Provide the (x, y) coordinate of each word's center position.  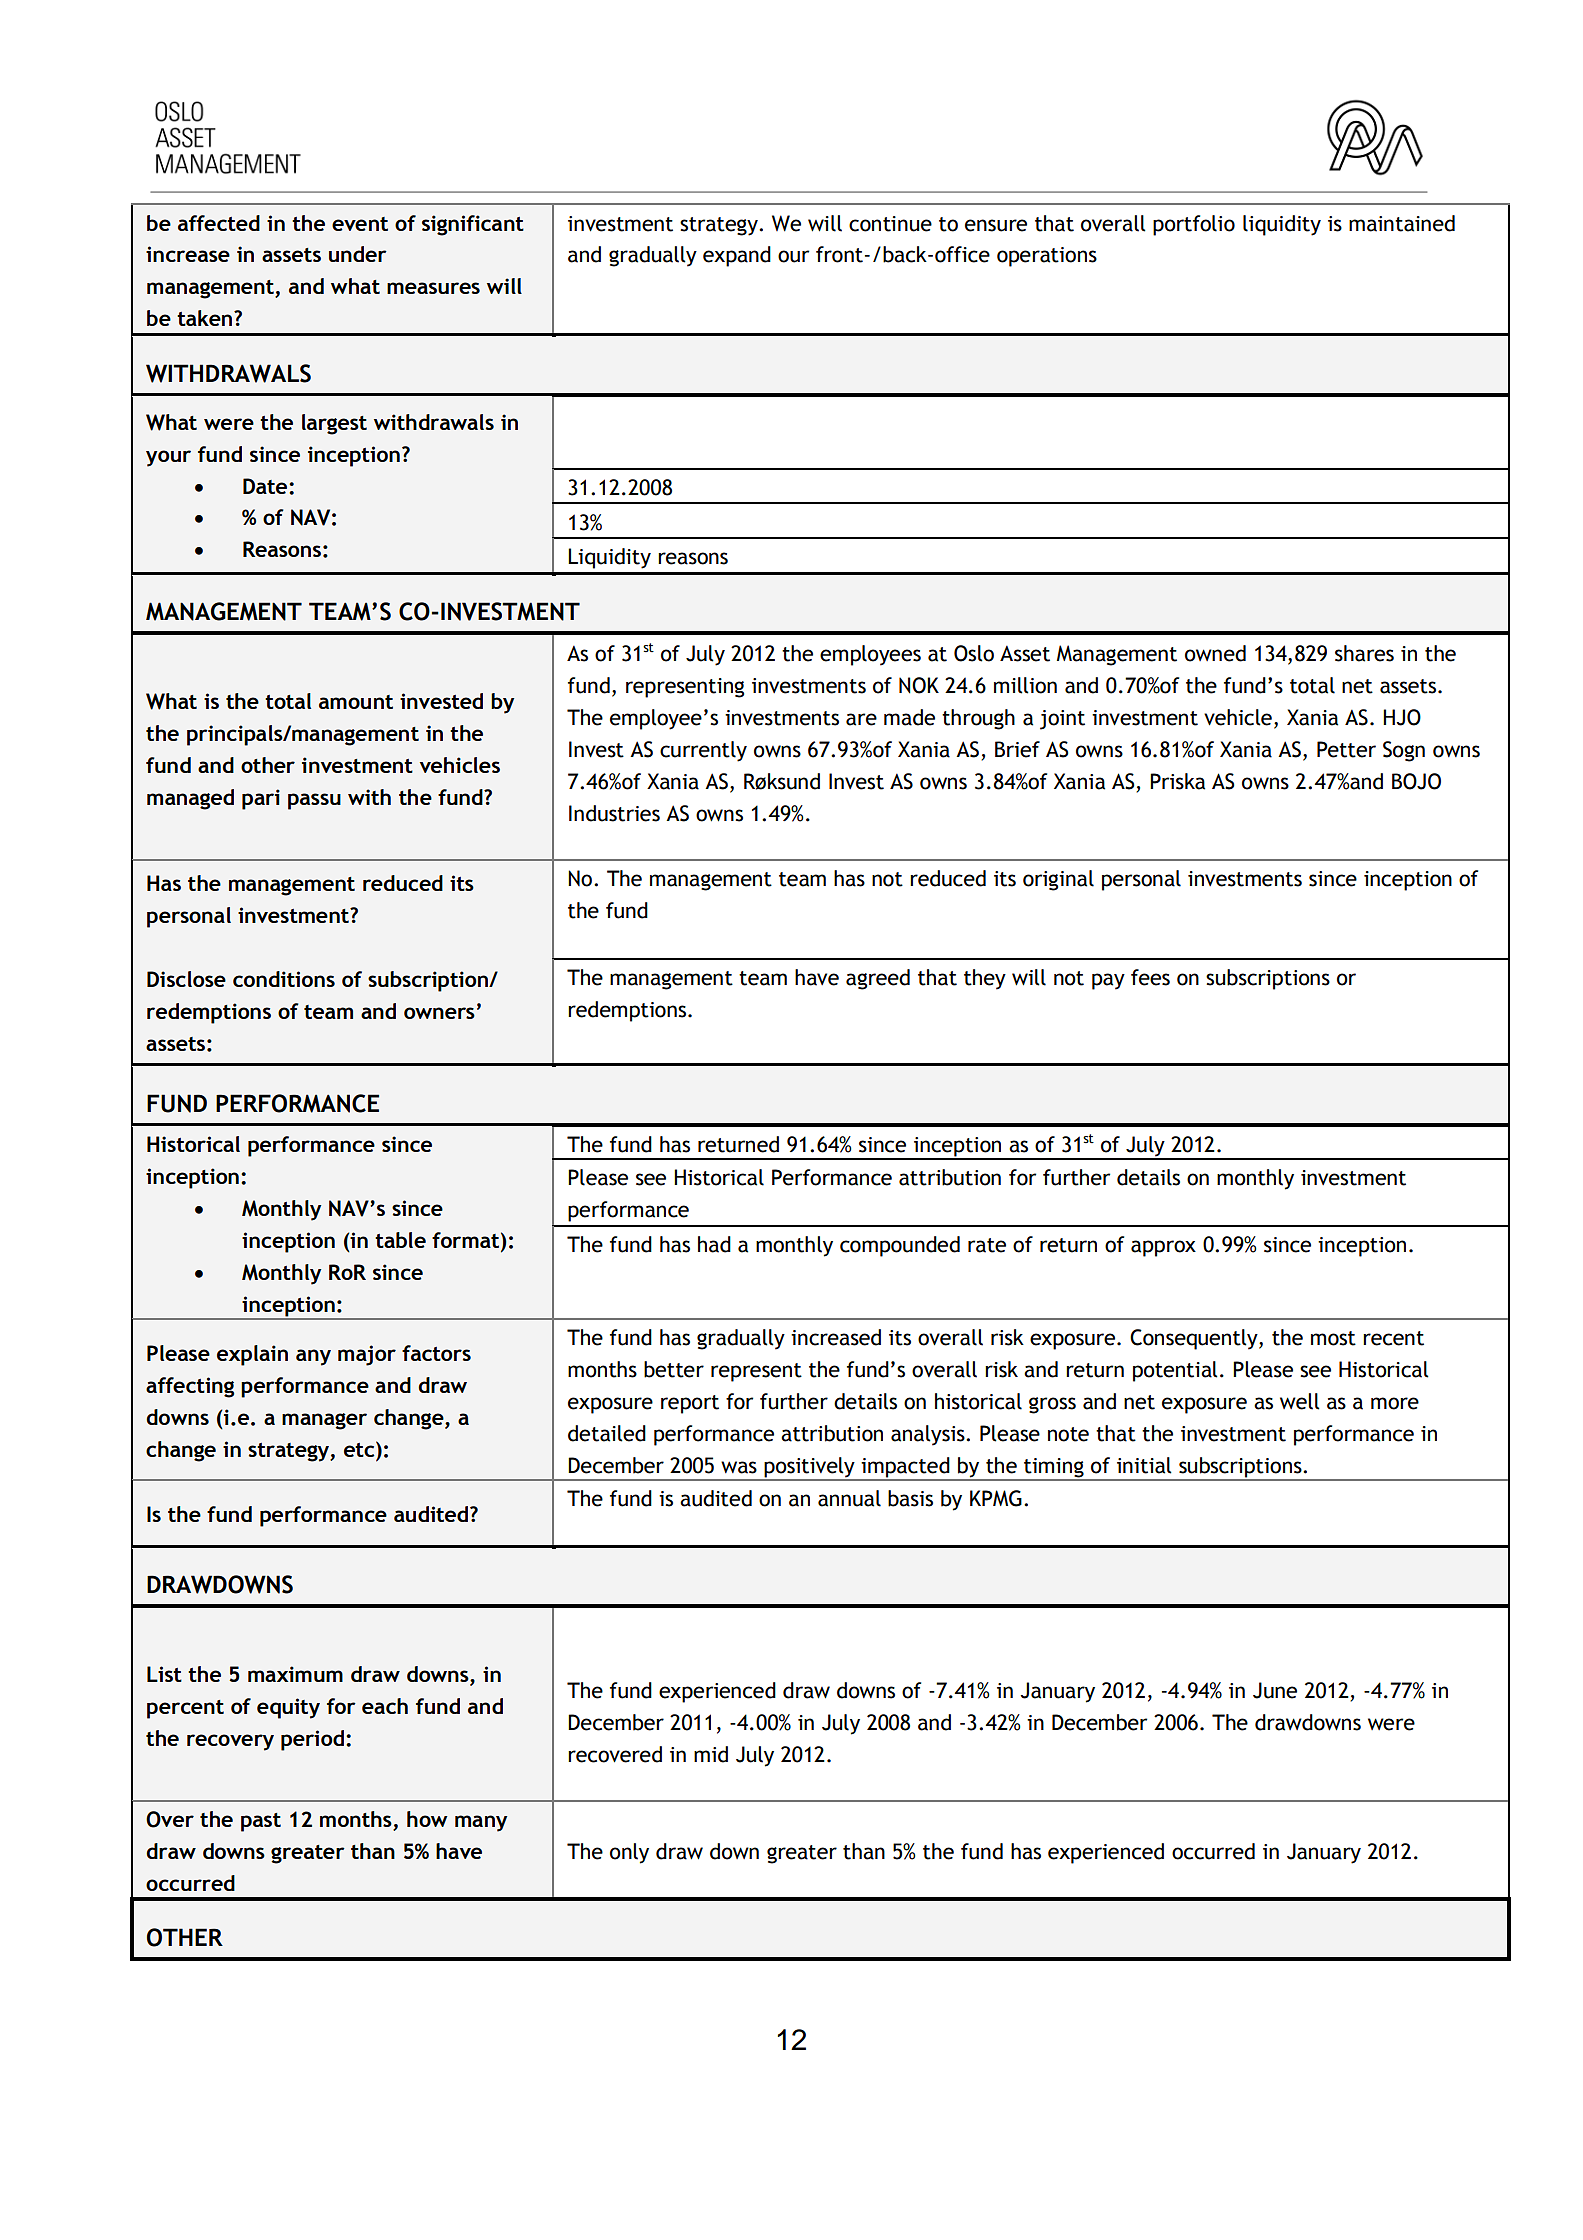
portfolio (1194, 225)
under (358, 254)
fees (1150, 977)
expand (737, 256)
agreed (878, 979)
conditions (284, 979)
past (261, 1822)
